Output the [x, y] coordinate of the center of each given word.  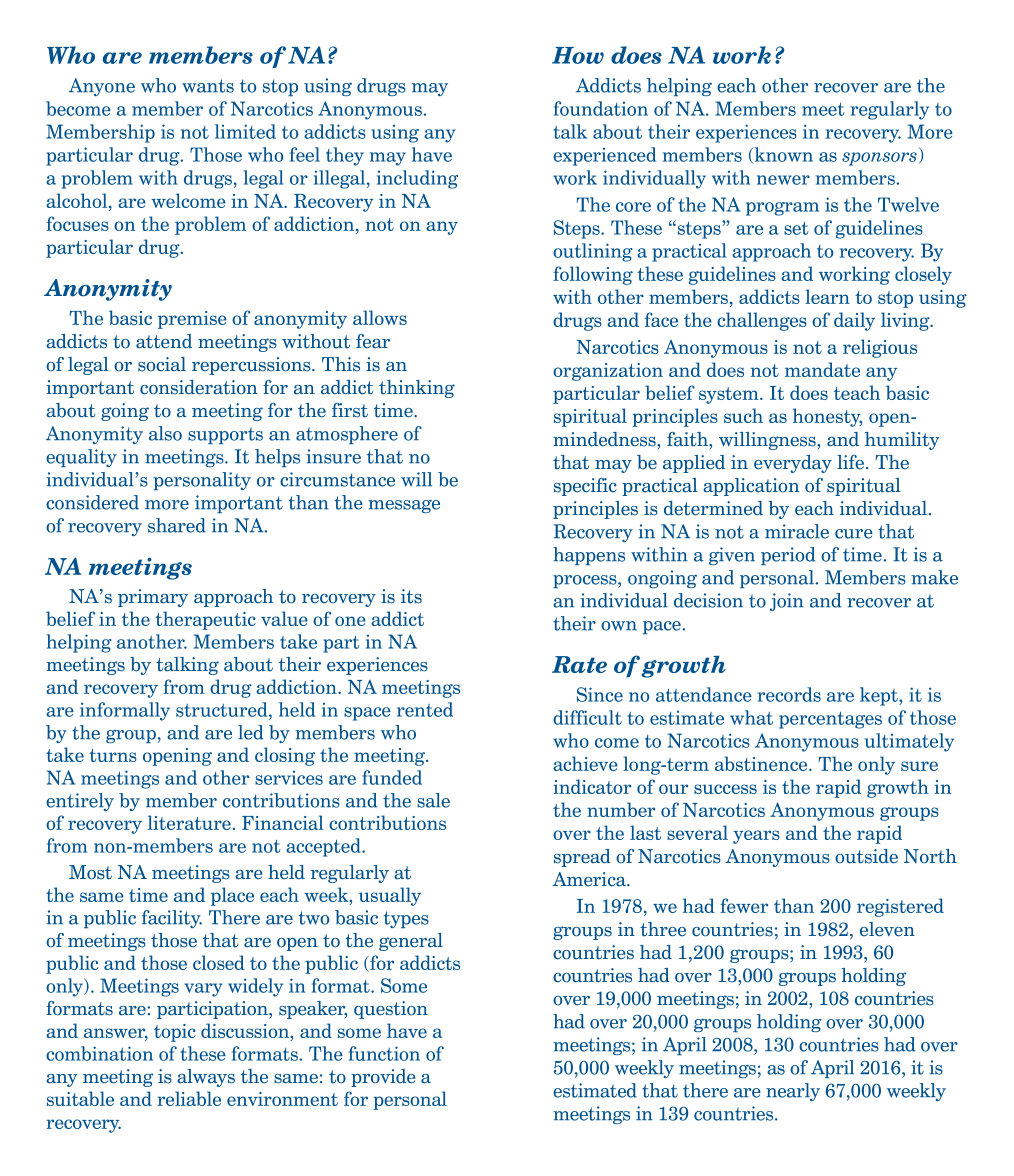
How [578, 55]
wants [208, 86]
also [165, 433]
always [206, 1078]
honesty [827, 417]
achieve [585, 763]
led [250, 732]
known [782, 155]
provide [383, 1078]
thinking [417, 389]
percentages [830, 720]
